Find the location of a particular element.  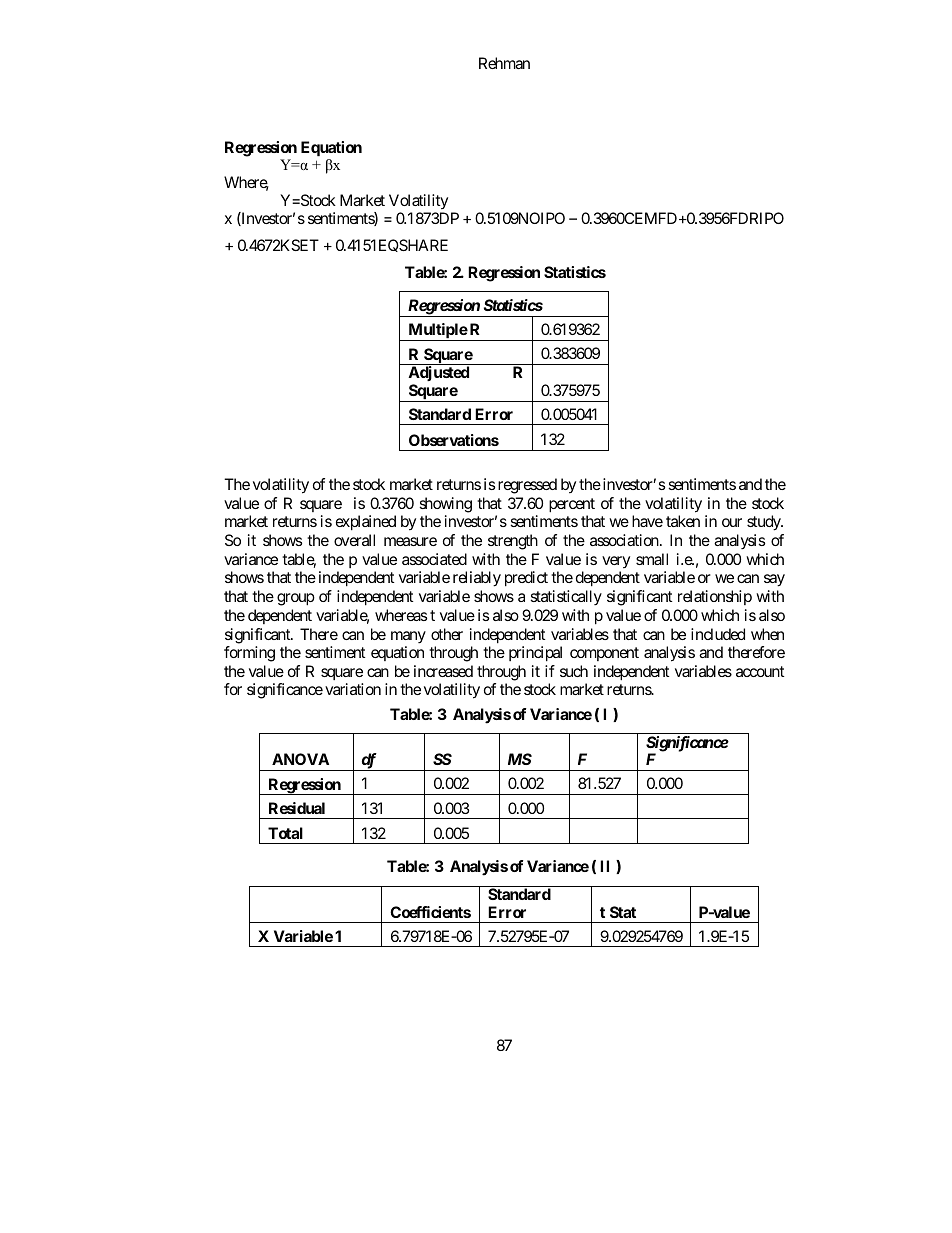

regressed is located at coordinates (527, 486).
